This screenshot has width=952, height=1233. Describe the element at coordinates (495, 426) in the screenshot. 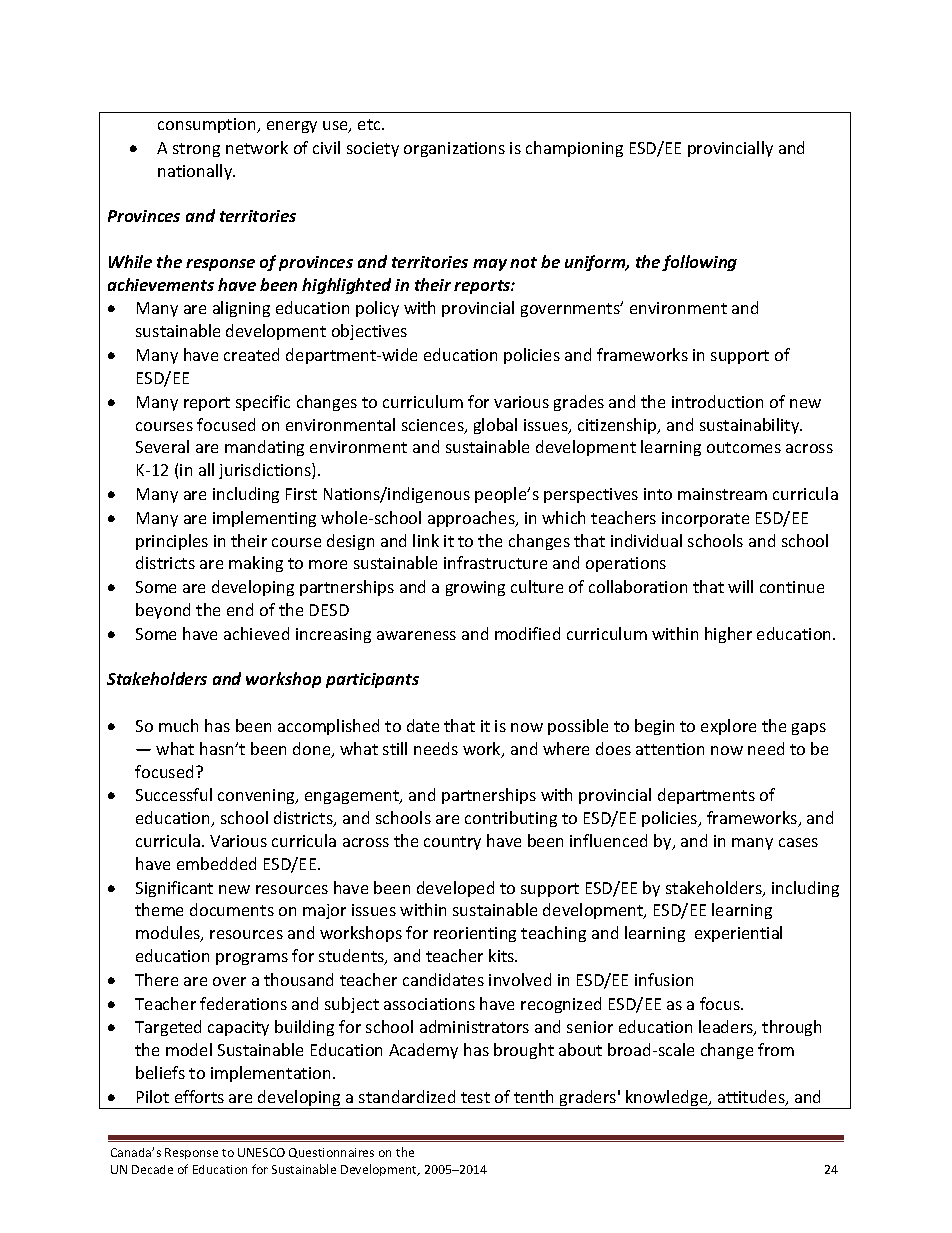

I see `global` at that location.
